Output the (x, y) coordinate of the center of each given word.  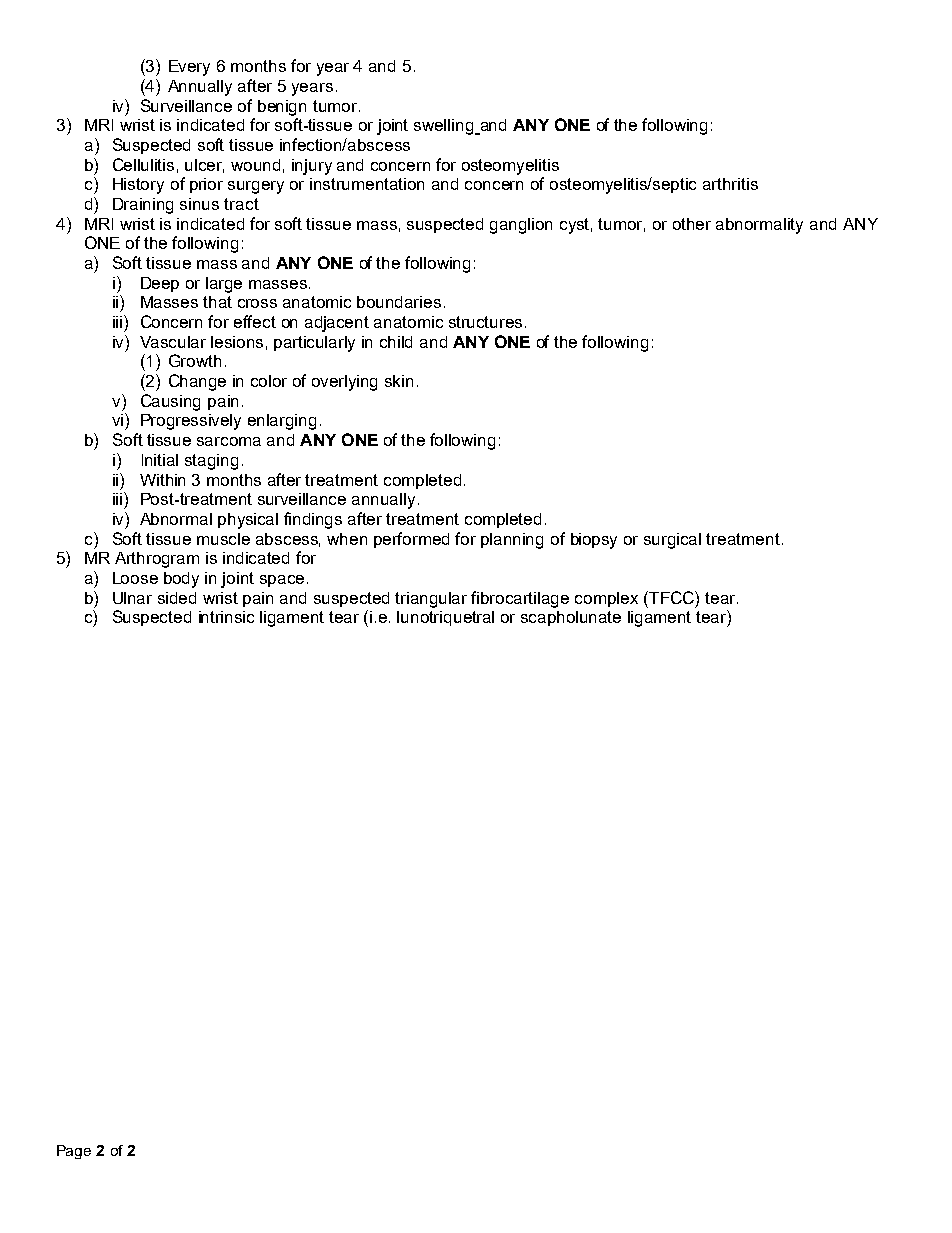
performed (411, 540)
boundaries (399, 302)
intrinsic (226, 617)
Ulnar (132, 598)
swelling (445, 127)
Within (162, 480)
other (692, 224)
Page (74, 1152)
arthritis (730, 184)
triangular (431, 600)
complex (606, 599)
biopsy (594, 541)
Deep (160, 284)
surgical (672, 541)
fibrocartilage (520, 599)
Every (189, 68)
